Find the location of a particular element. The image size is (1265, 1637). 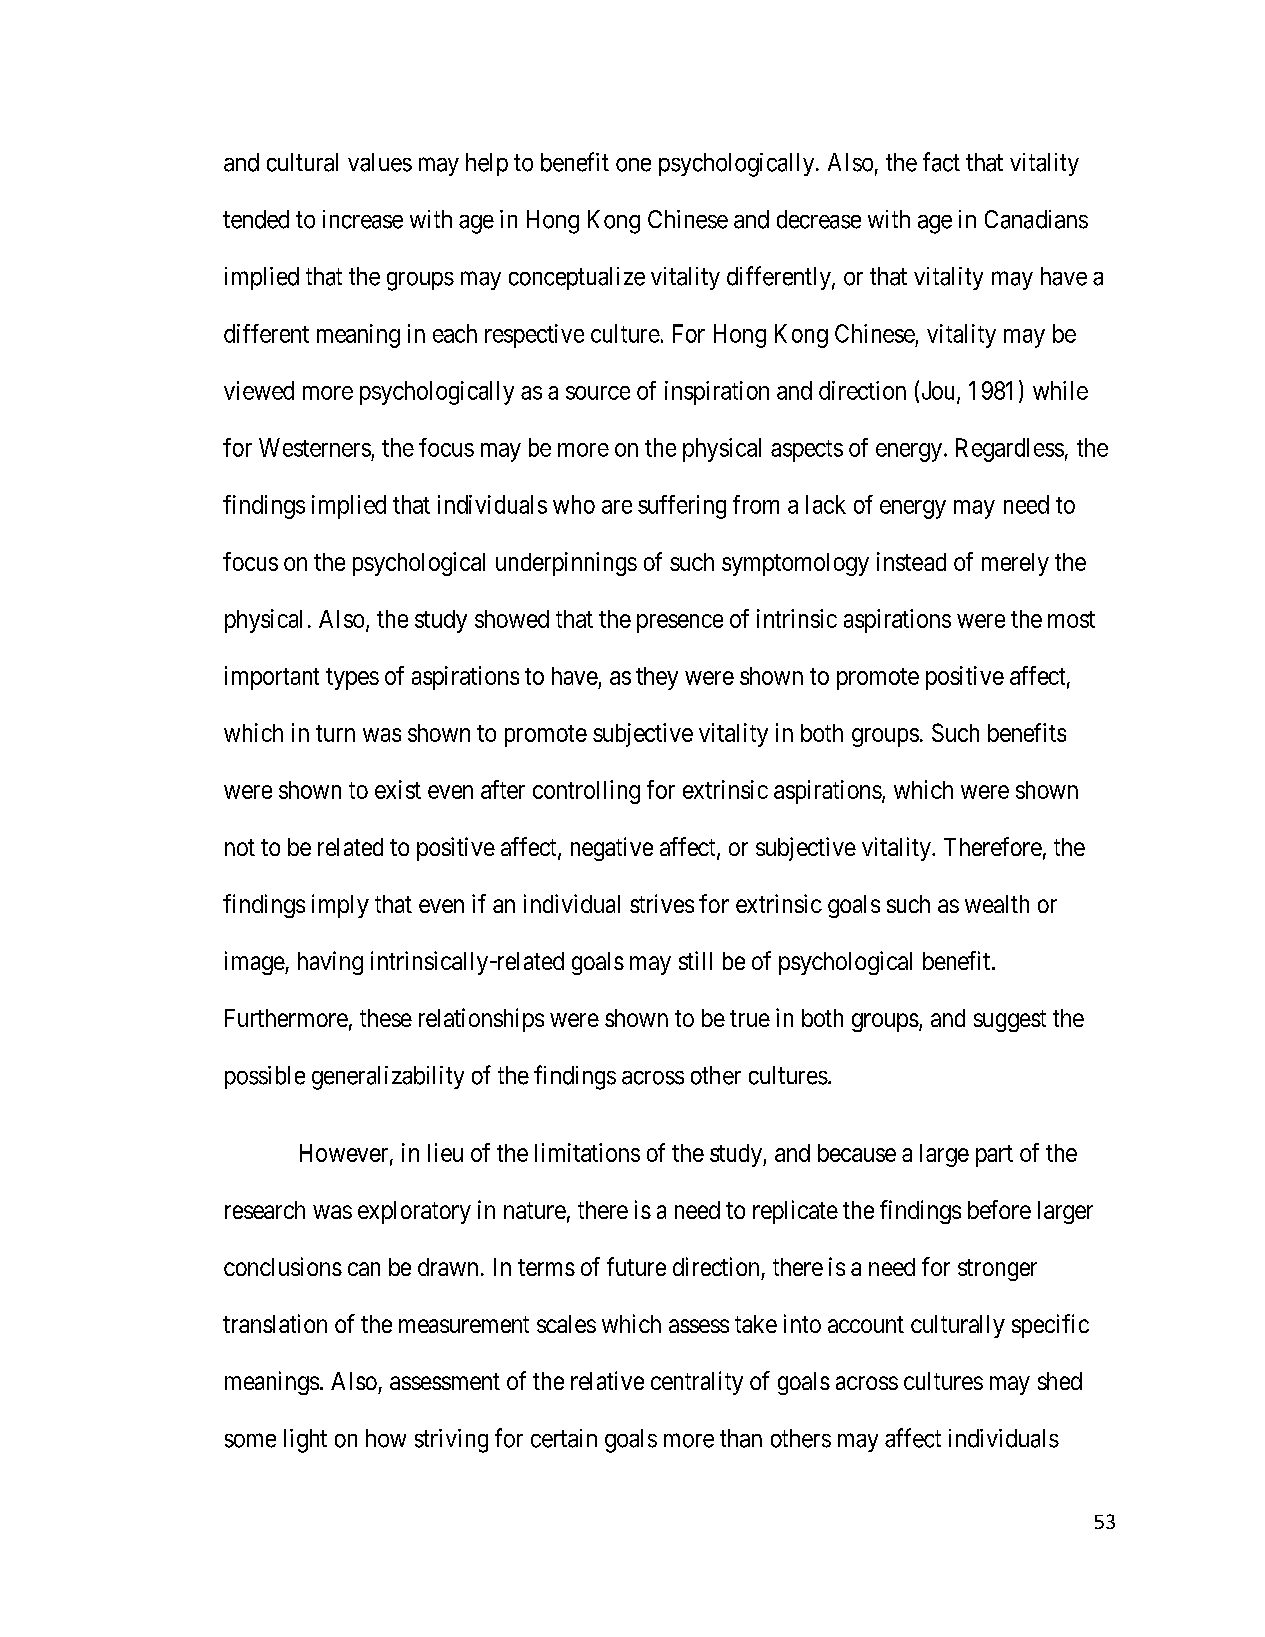

these is located at coordinates (386, 1018).
